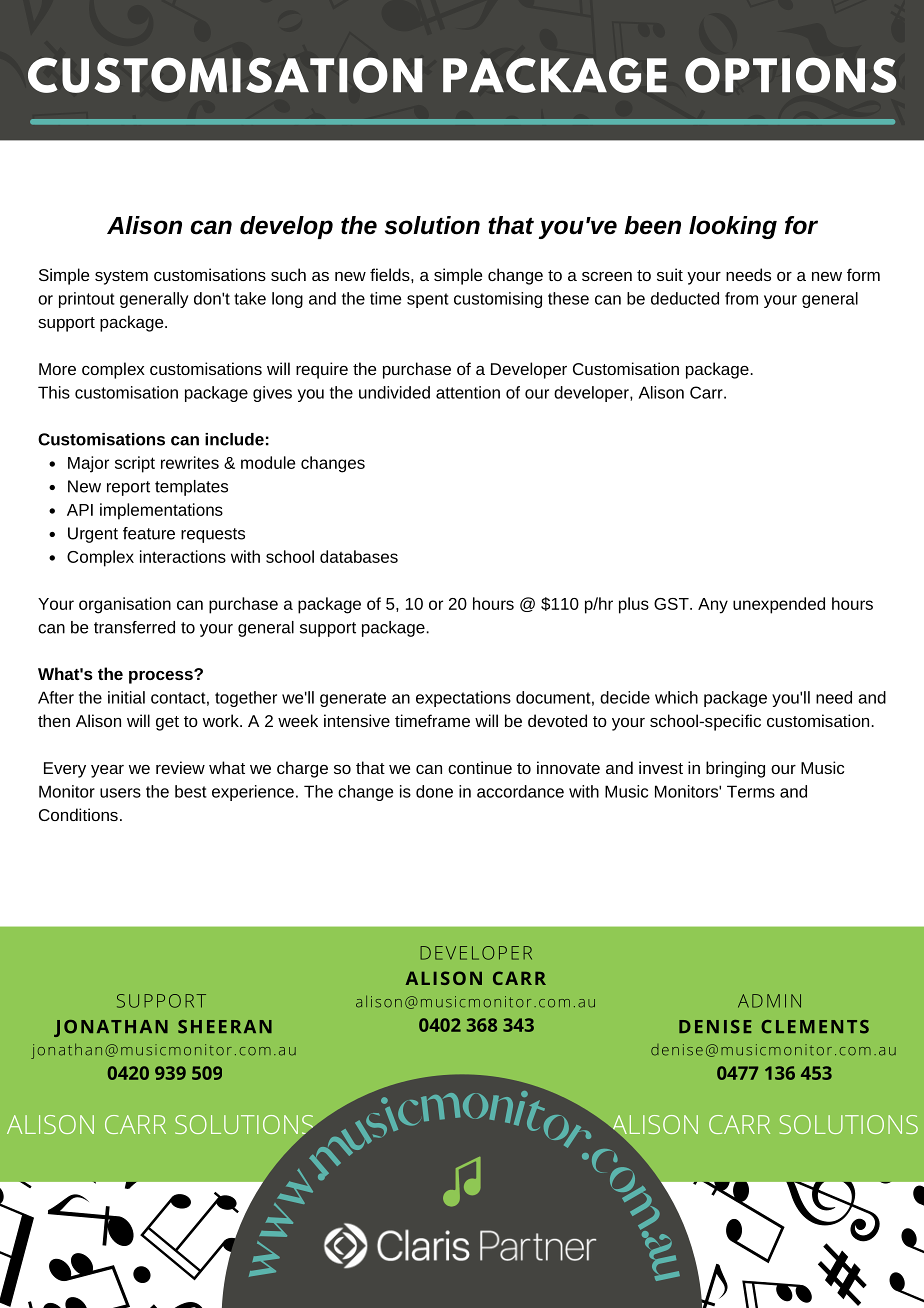 The image size is (924, 1308). Describe the element at coordinates (54, 392) in the image. I see `This` at that location.
